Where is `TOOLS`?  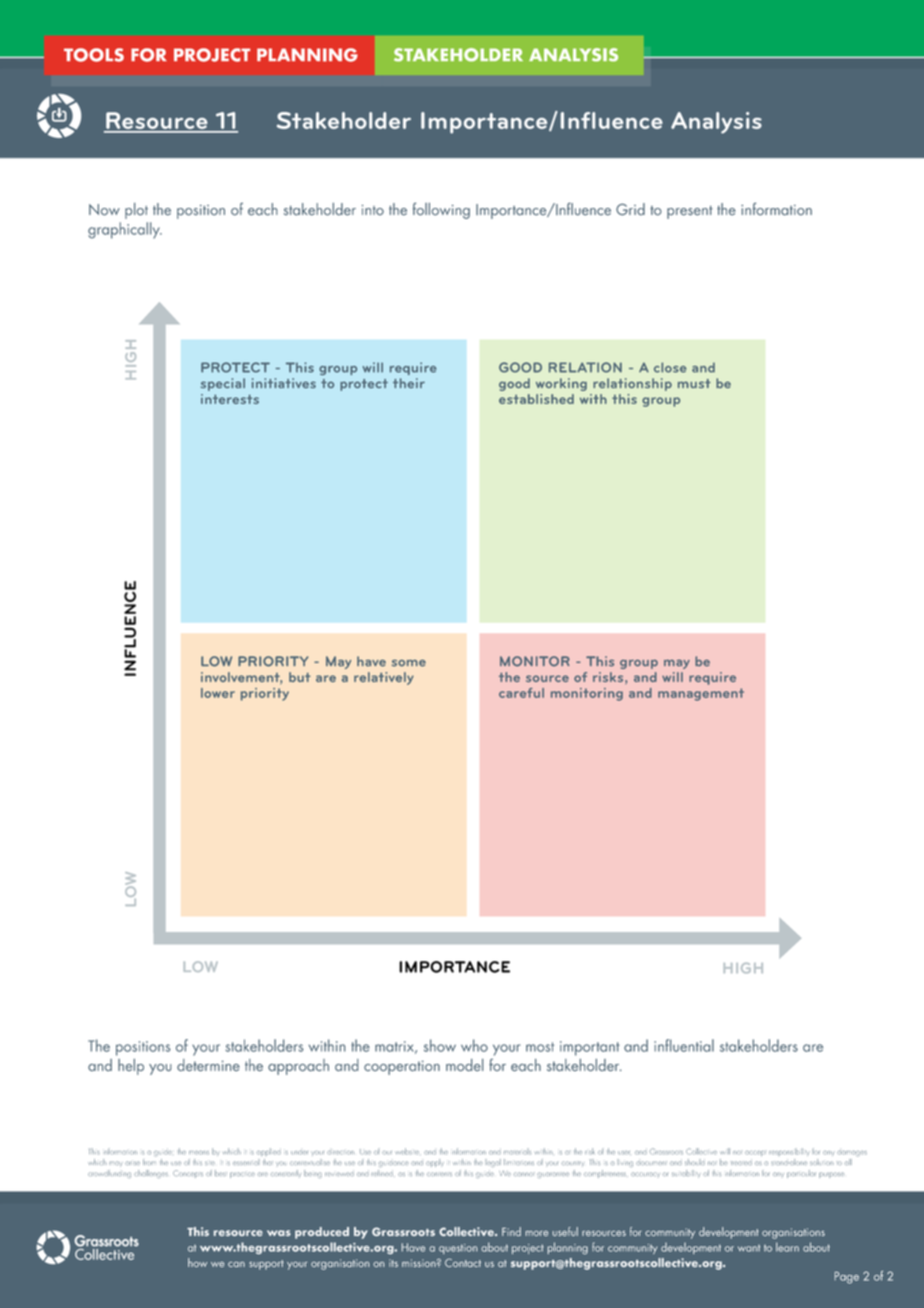 TOOLS is located at coordinates (94, 55).
